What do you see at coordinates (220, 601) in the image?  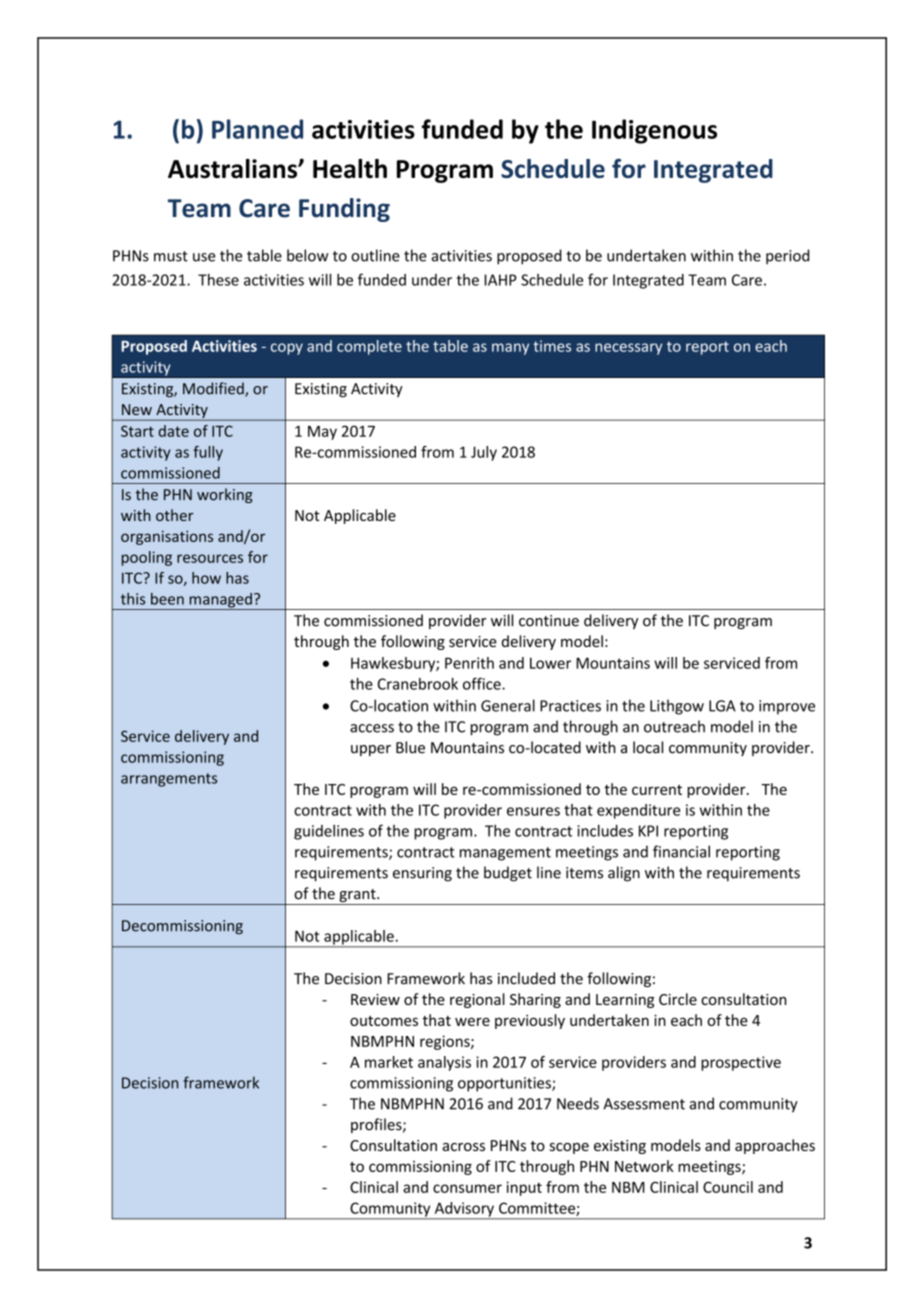 I see `managed` at bounding box center [220, 601].
